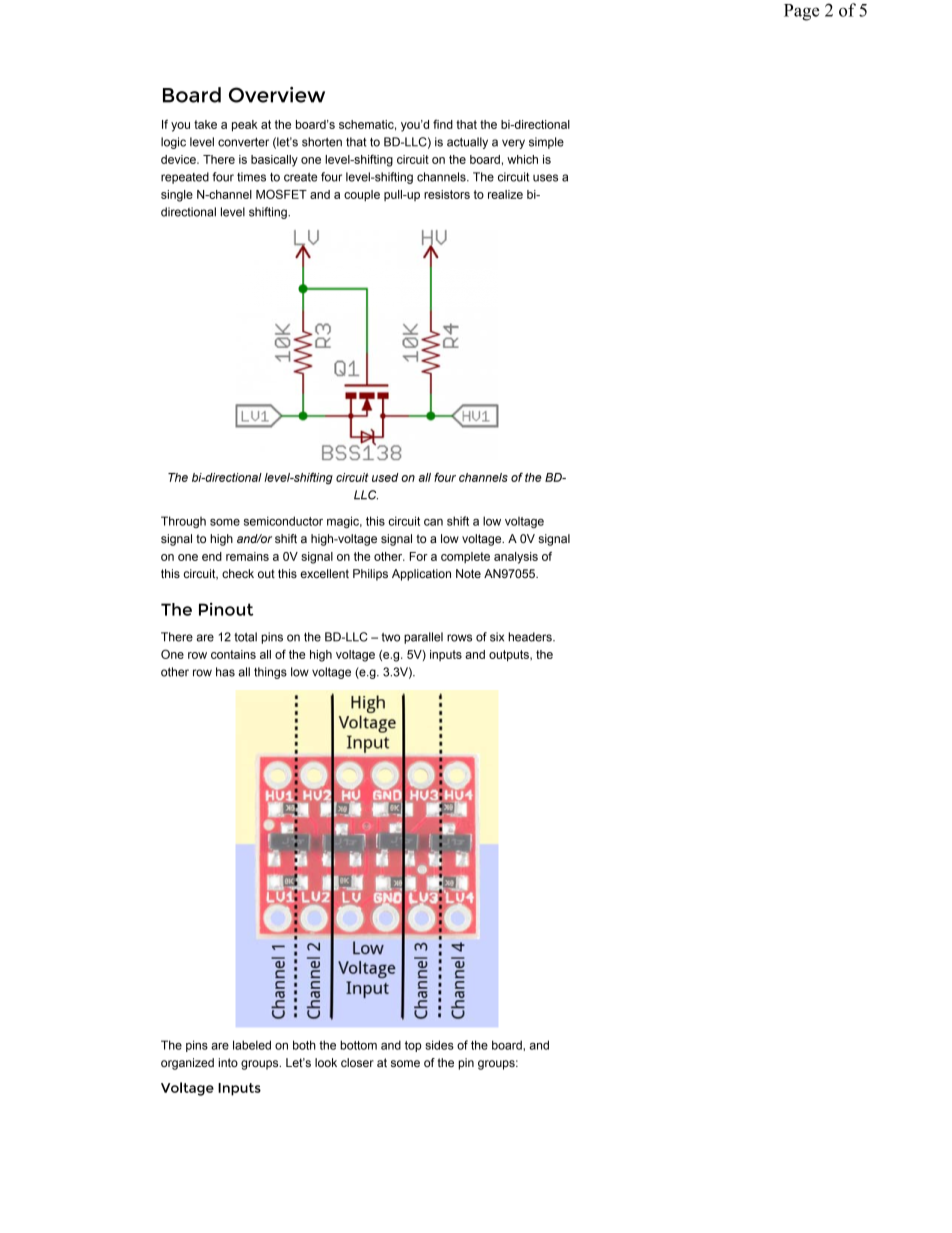  I want to click on MOSFET, so click(281, 194).
